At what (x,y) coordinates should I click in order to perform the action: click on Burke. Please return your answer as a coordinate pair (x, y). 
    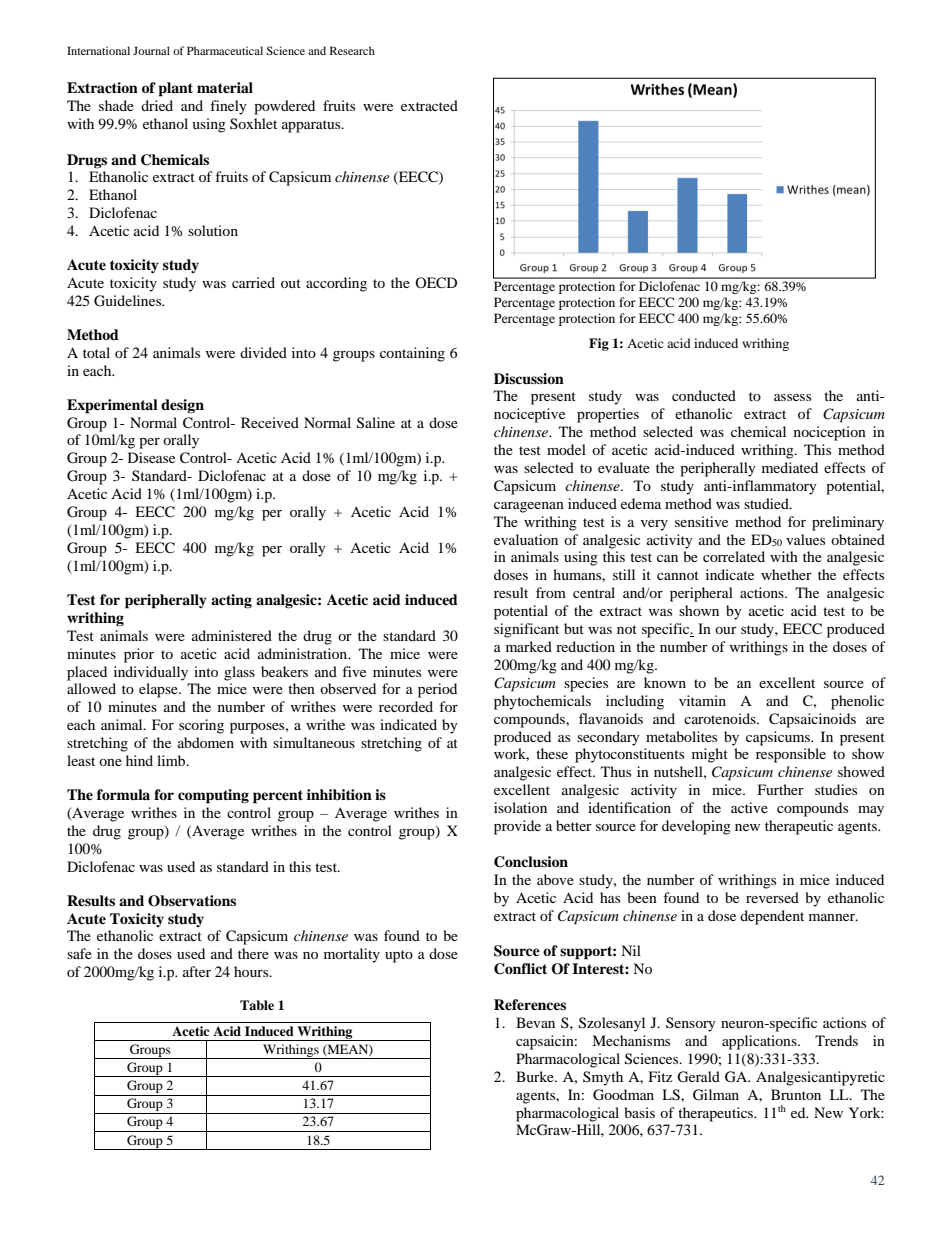
    Looking at the image, I should click on (536, 1076).
